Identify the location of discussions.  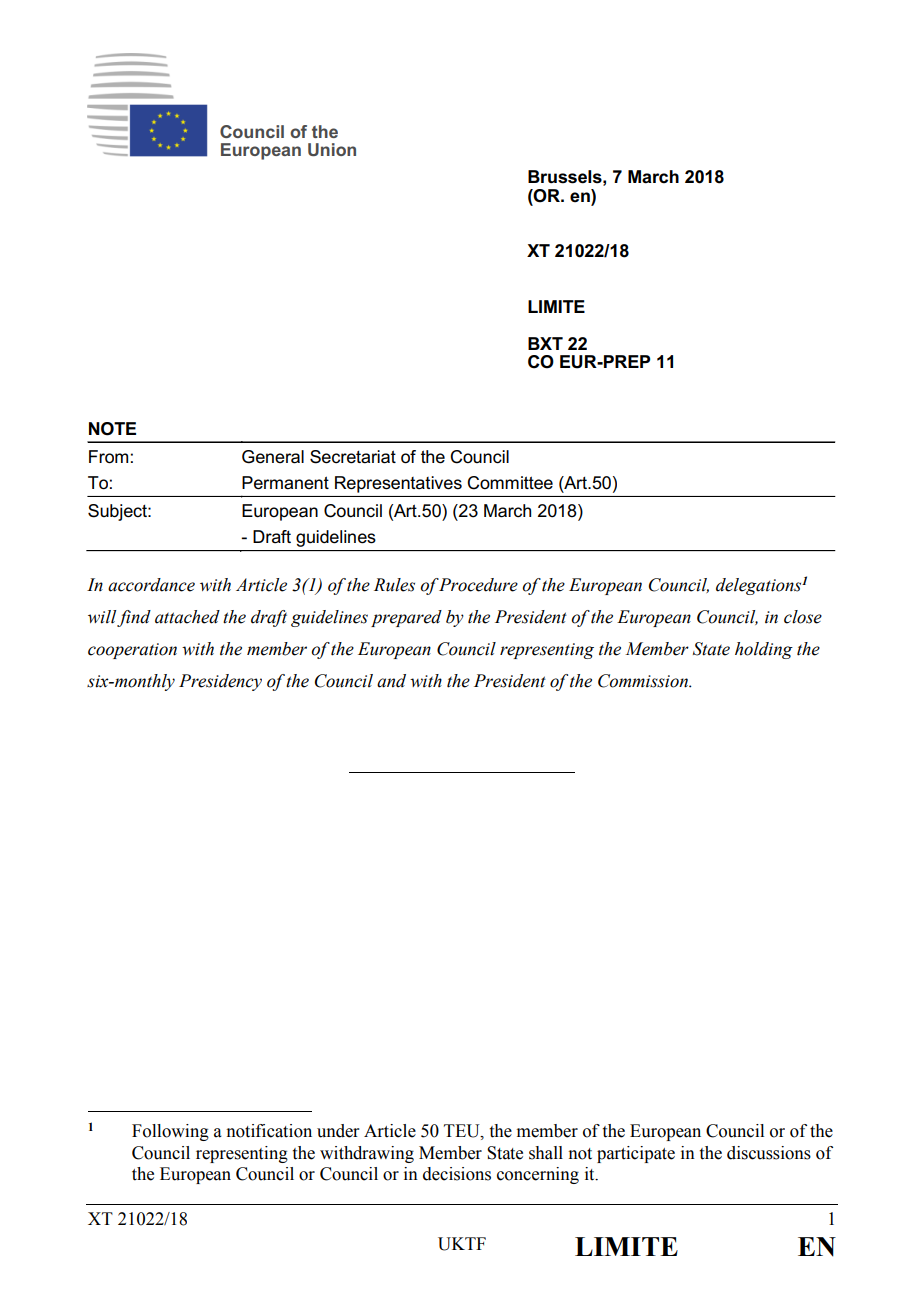
(769, 1153).
